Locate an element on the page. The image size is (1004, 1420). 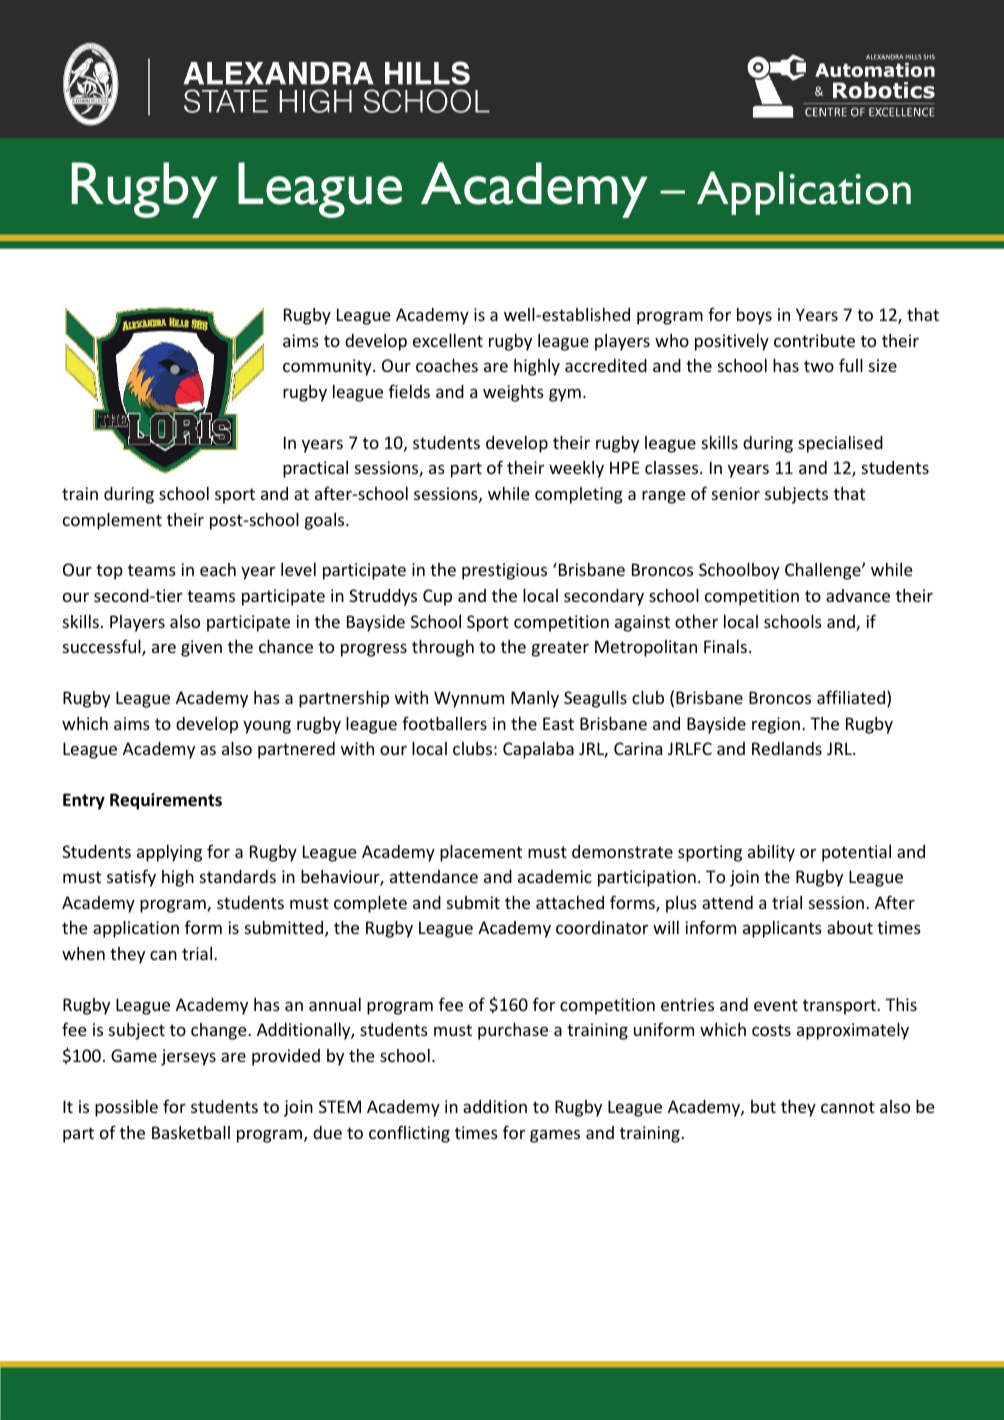
community is located at coordinates (328, 367).
